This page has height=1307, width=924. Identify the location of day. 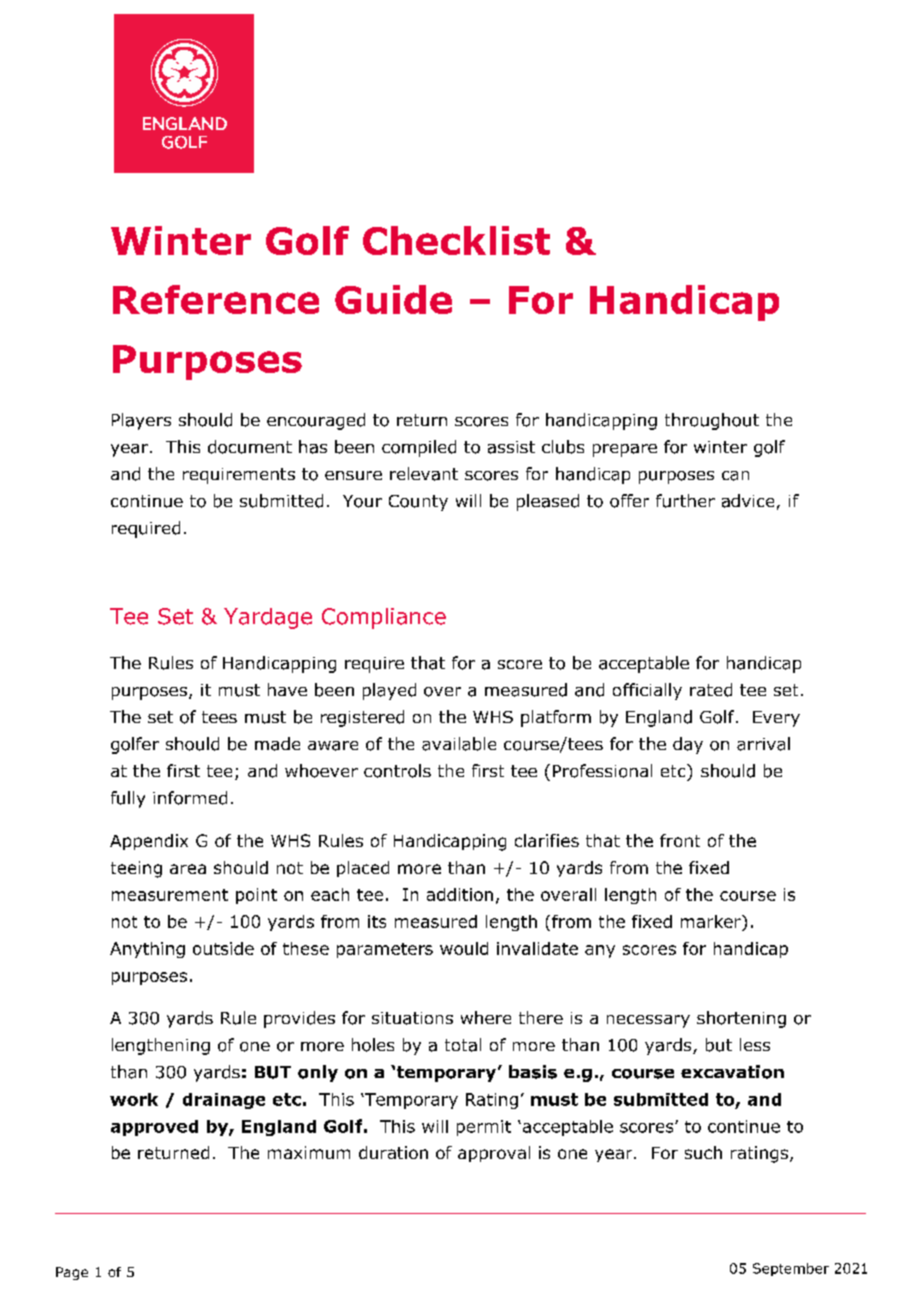
(688, 745).
